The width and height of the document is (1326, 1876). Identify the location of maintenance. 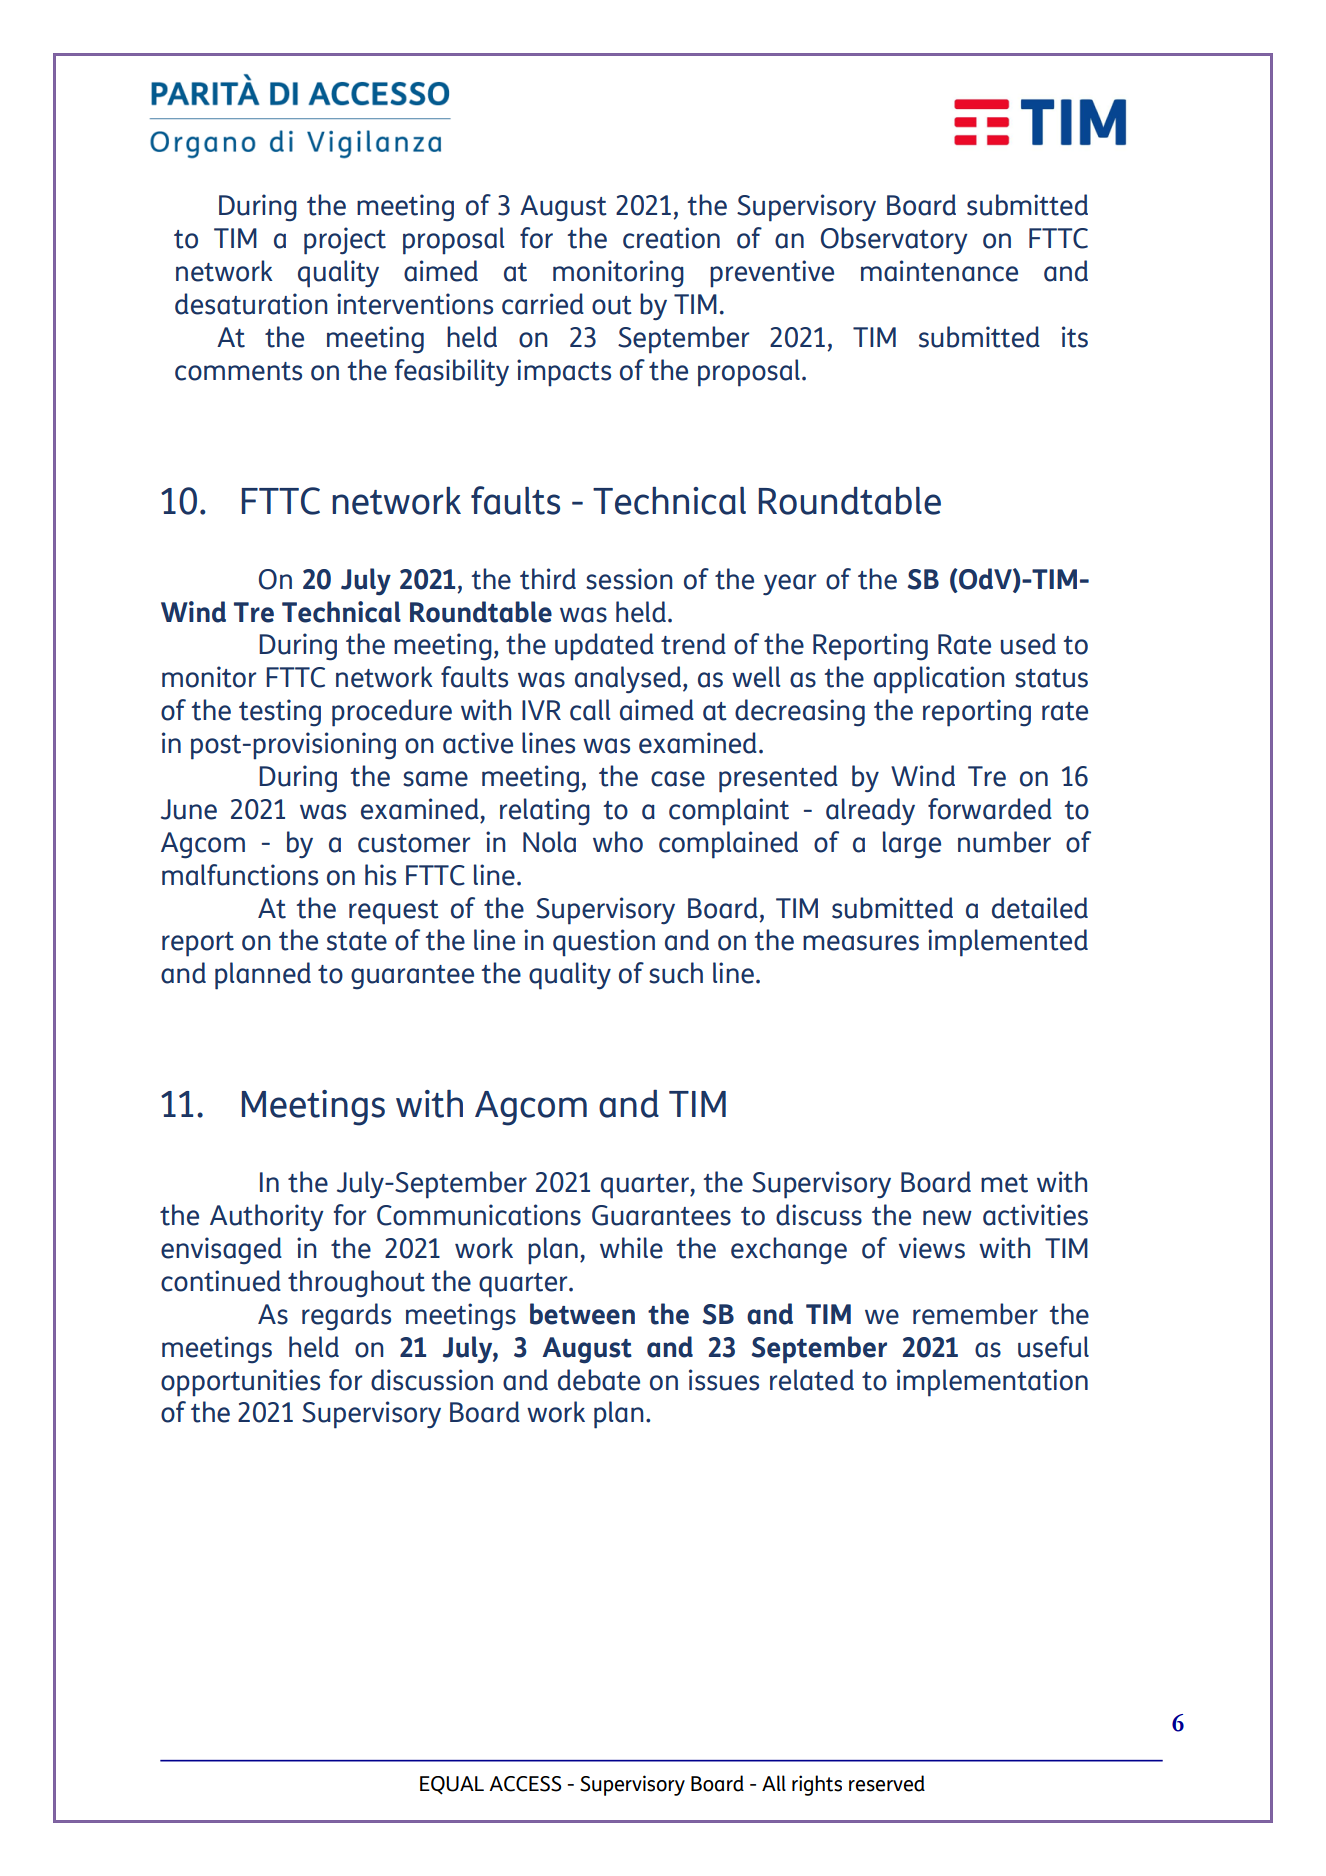
(939, 271).
